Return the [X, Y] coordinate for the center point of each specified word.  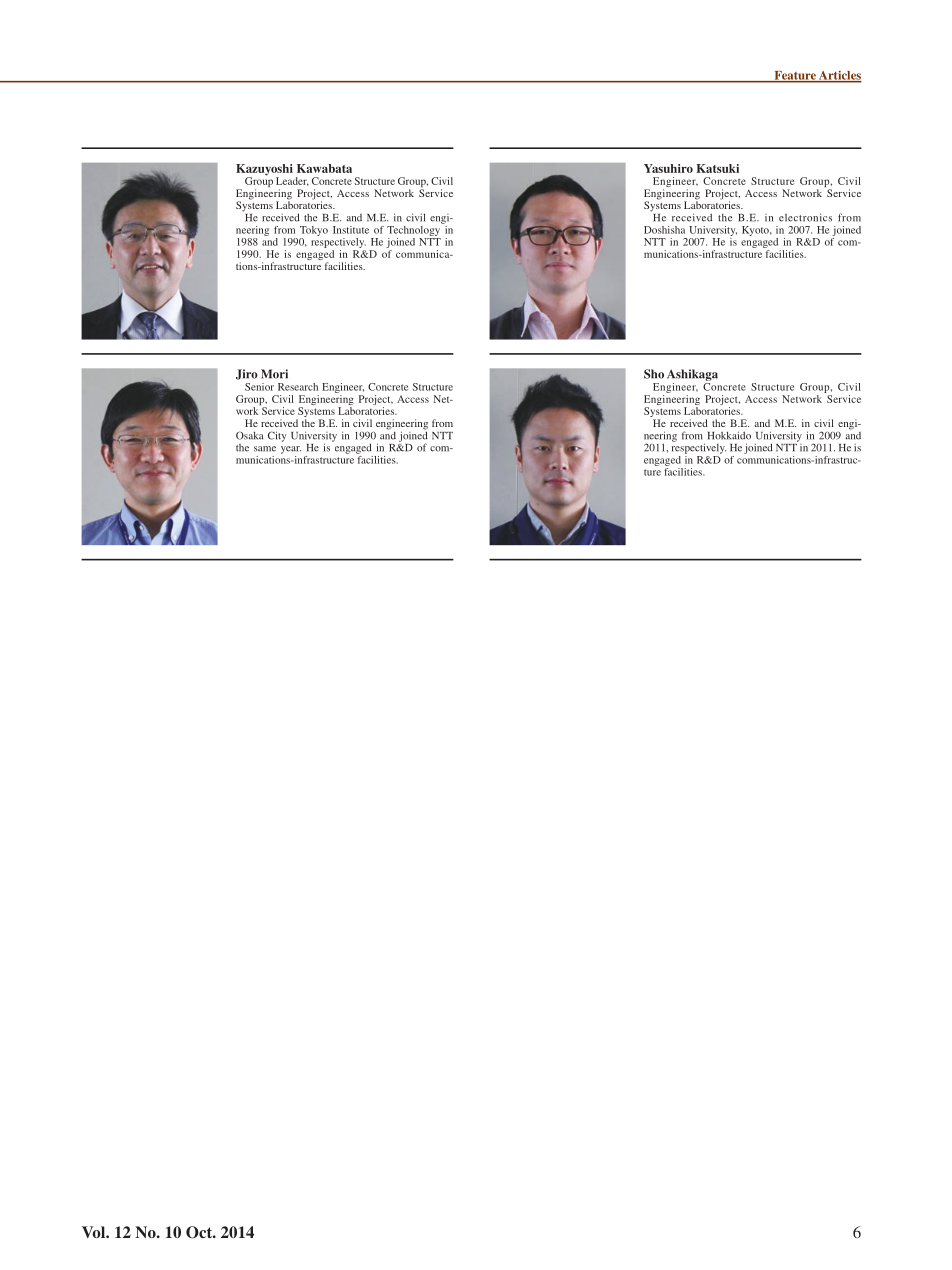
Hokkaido [729, 435]
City [277, 436]
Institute [351, 230]
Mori [274, 374]
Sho [654, 374]
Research [298, 387]
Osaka [250, 435]
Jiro [247, 374]
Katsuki [717, 168]
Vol [94, 1232]
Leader [292, 181]
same [265, 449]
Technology [415, 229]
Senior [259, 387]
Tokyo [314, 231]
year [291, 450]
